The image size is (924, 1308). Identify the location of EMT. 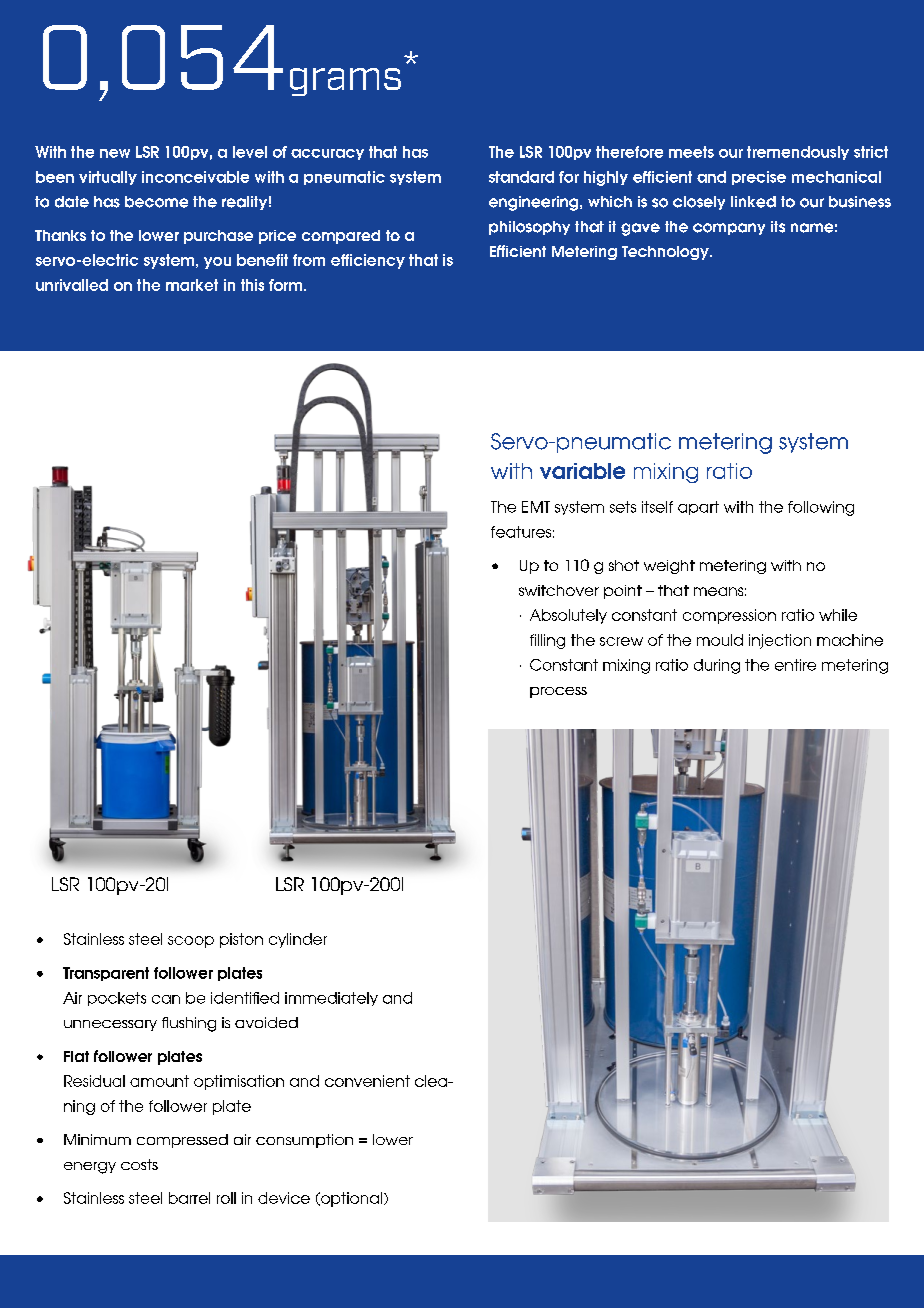
(536, 507).
